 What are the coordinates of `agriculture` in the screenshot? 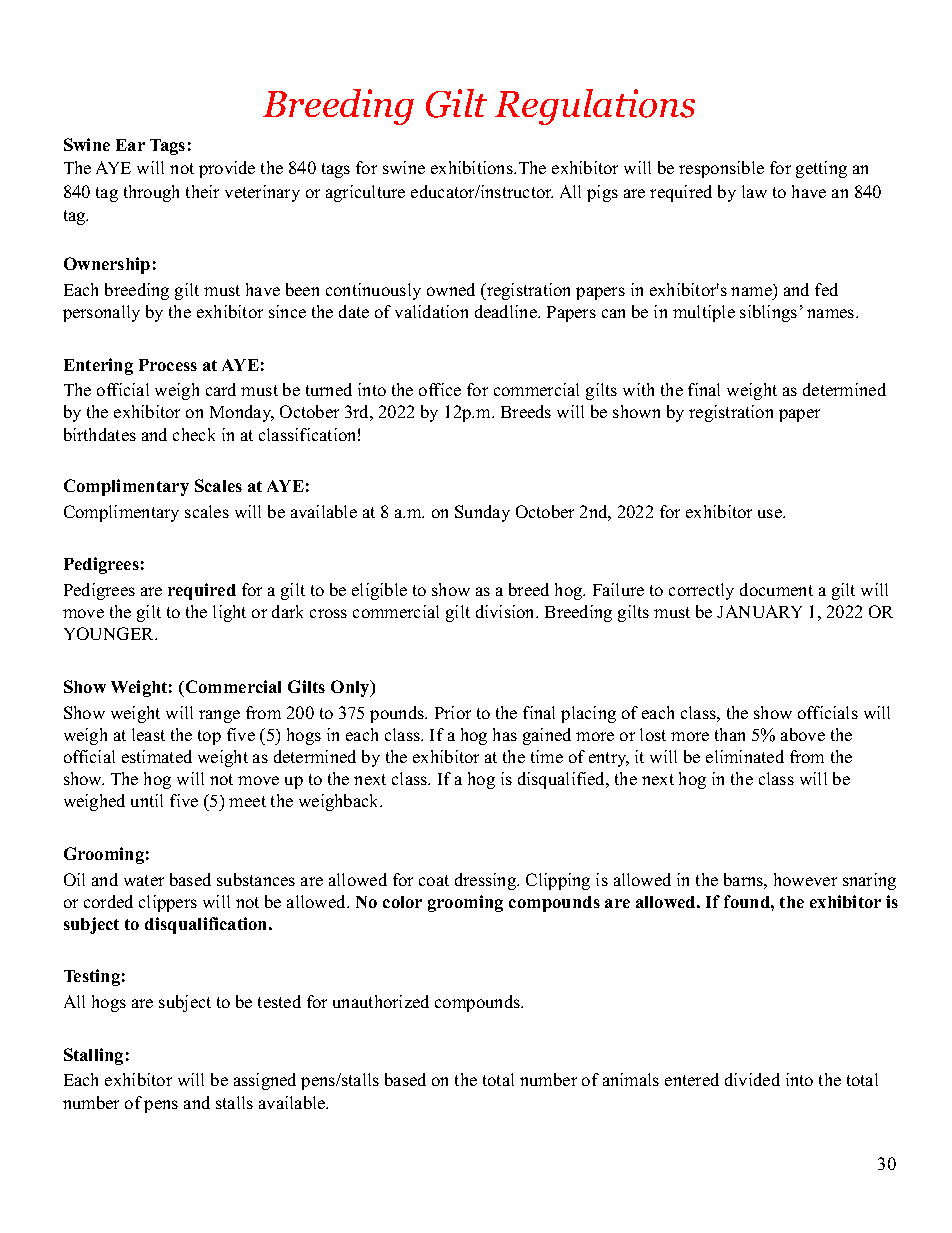 It's located at (365, 193).
